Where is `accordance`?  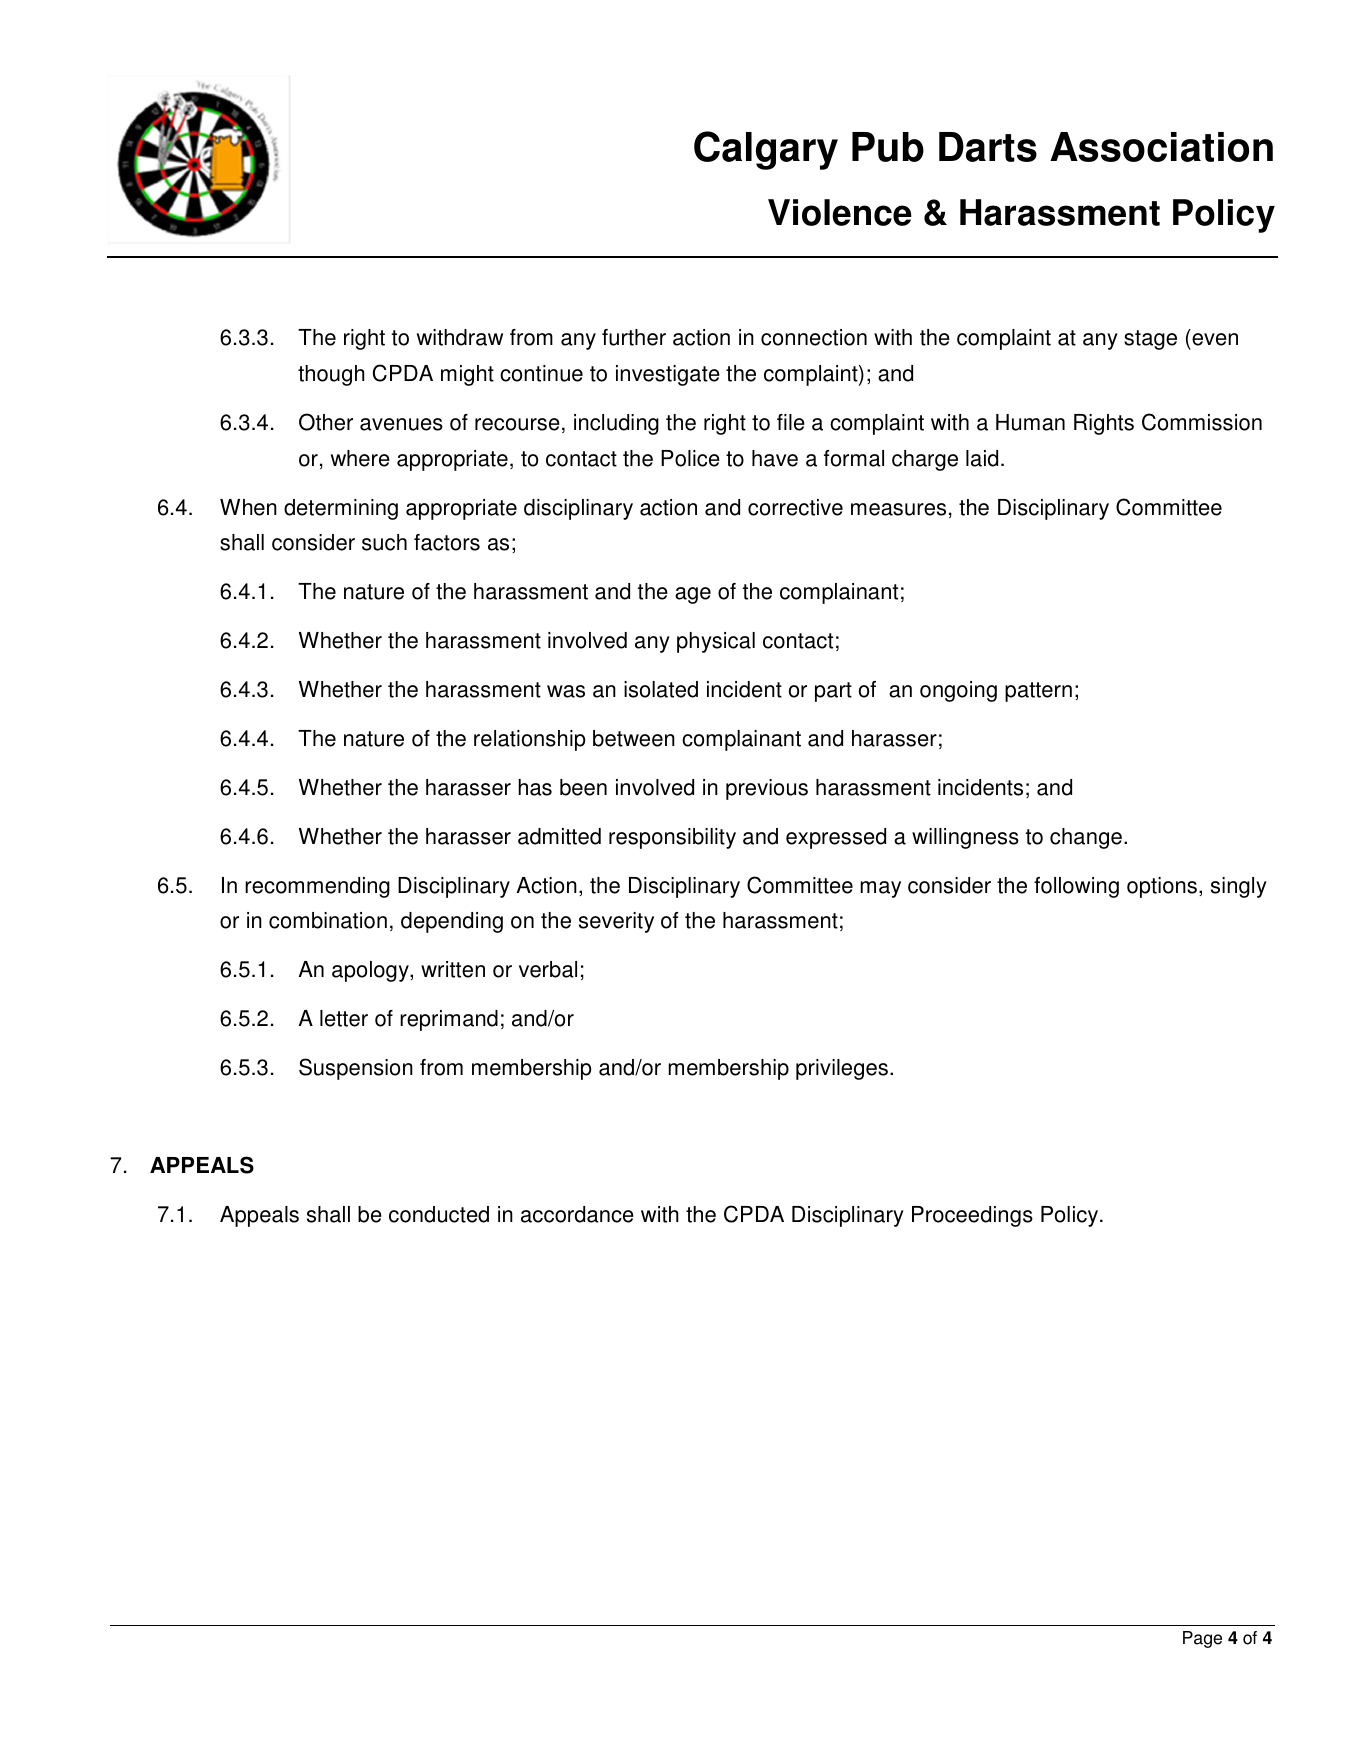
accordance is located at coordinates (577, 1214).
